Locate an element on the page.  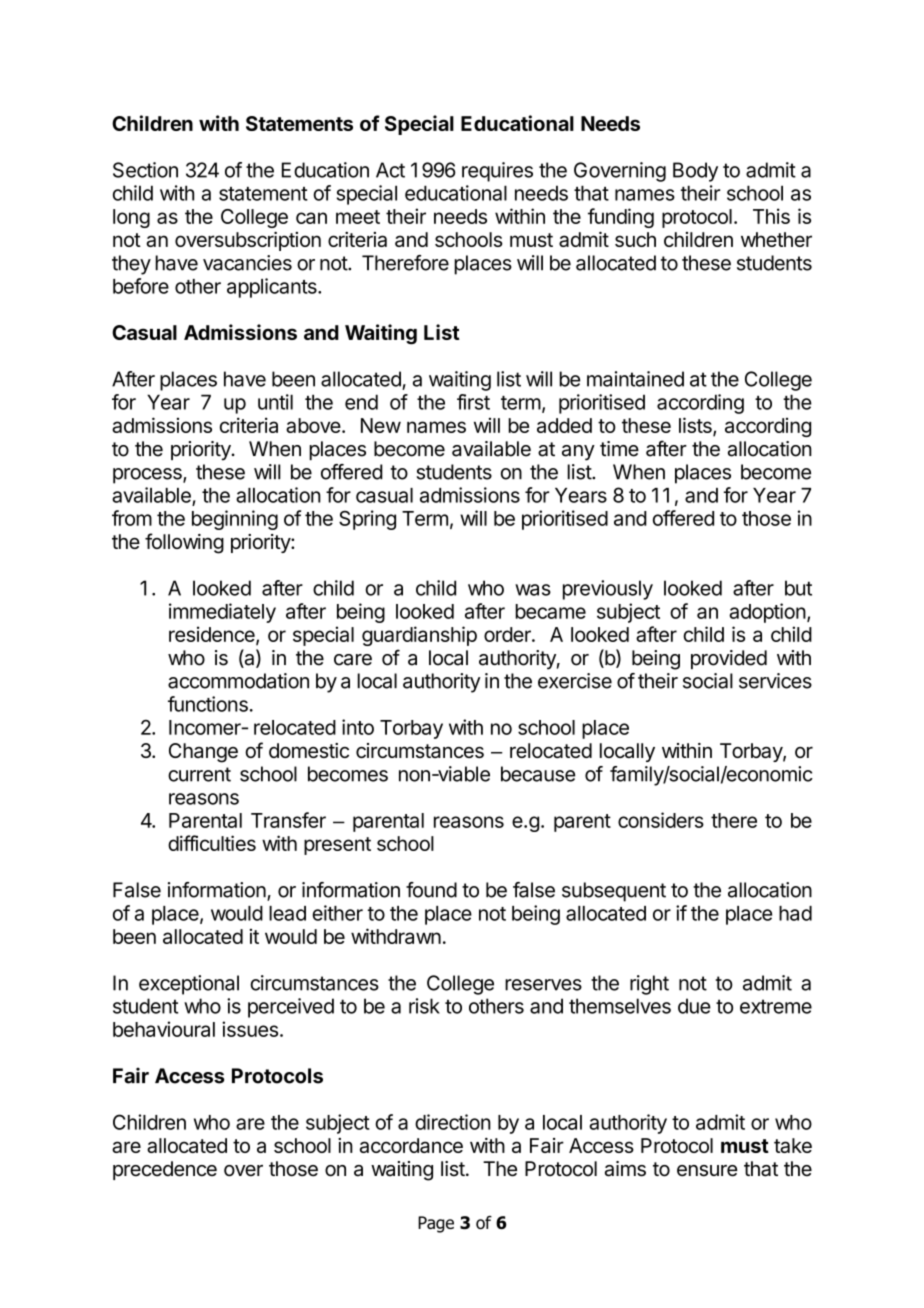
considers is located at coordinates (661, 820).
